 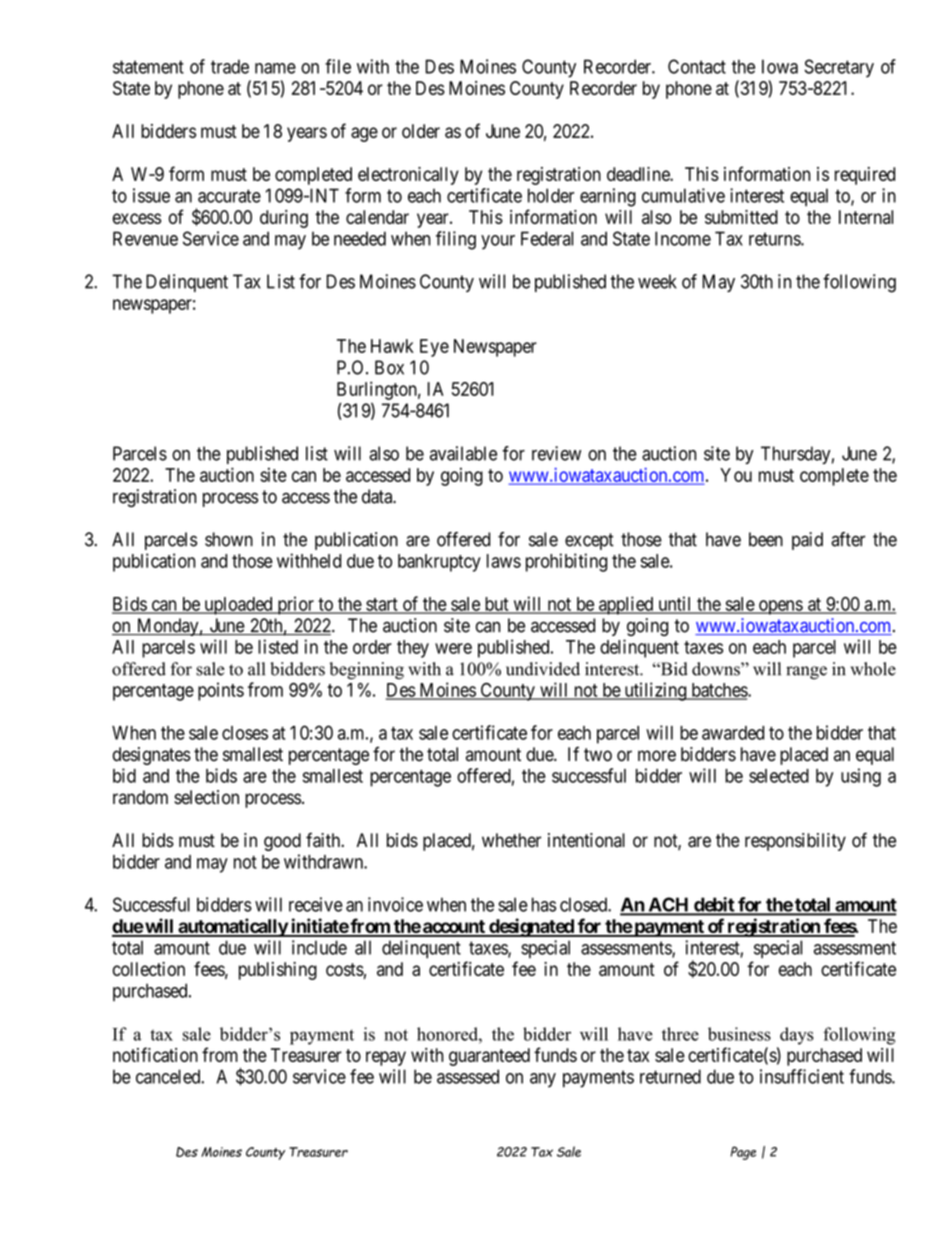 I want to click on trade, so click(x=230, y=66).
